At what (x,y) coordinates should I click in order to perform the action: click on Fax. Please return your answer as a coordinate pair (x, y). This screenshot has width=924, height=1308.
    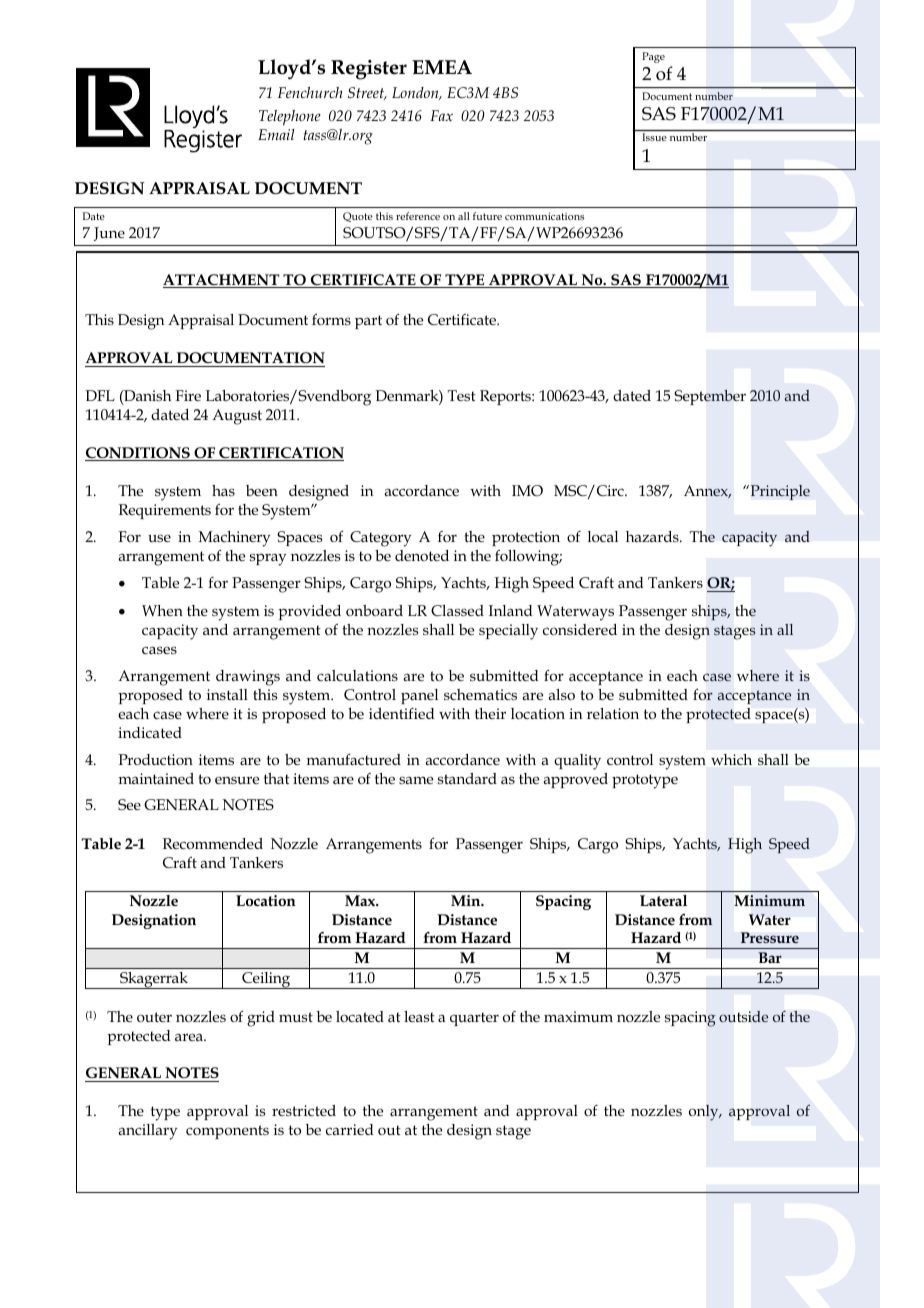
    Looking at the image, I should click on (441, 115).
